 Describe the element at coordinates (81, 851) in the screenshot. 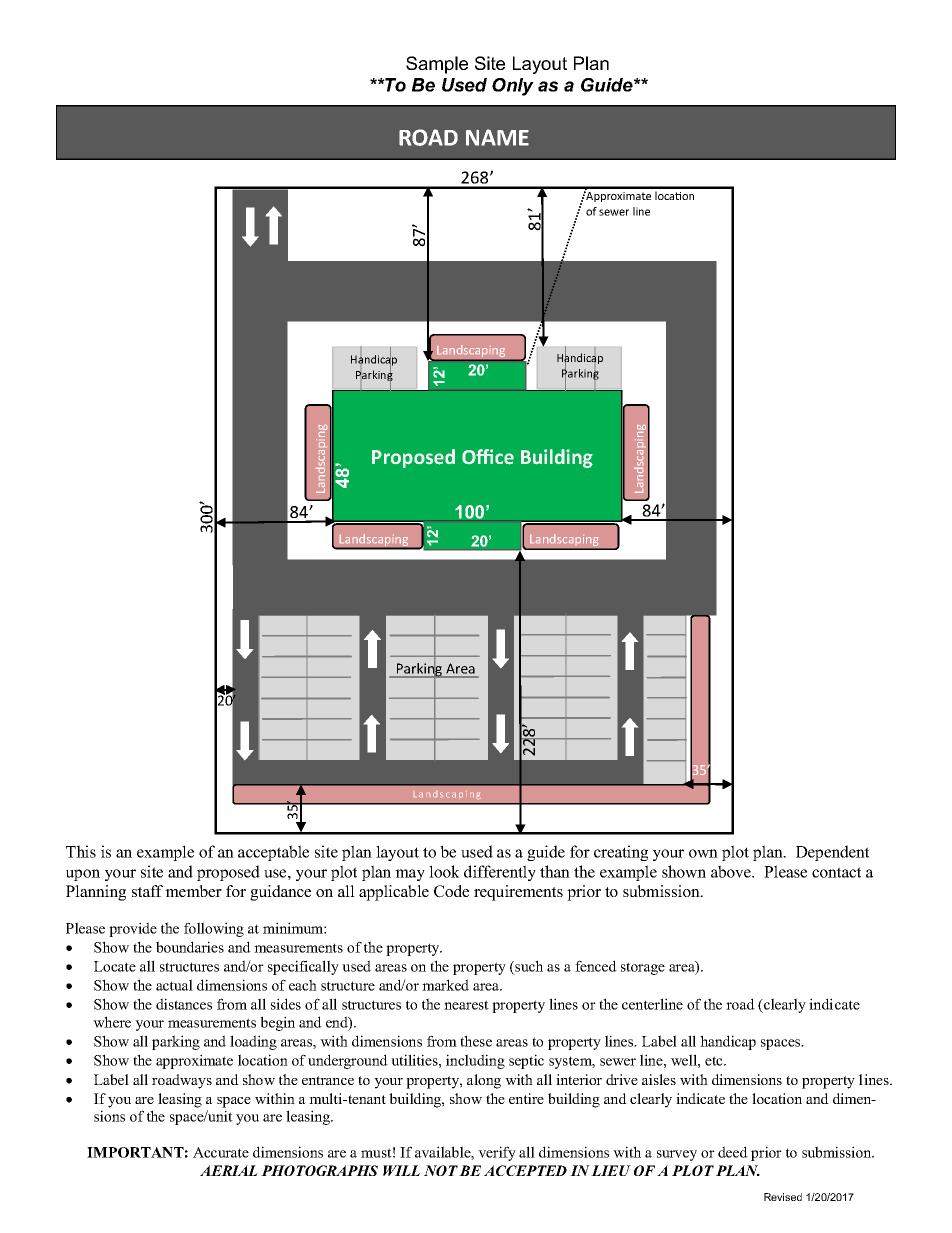

I see `This` at that location.
